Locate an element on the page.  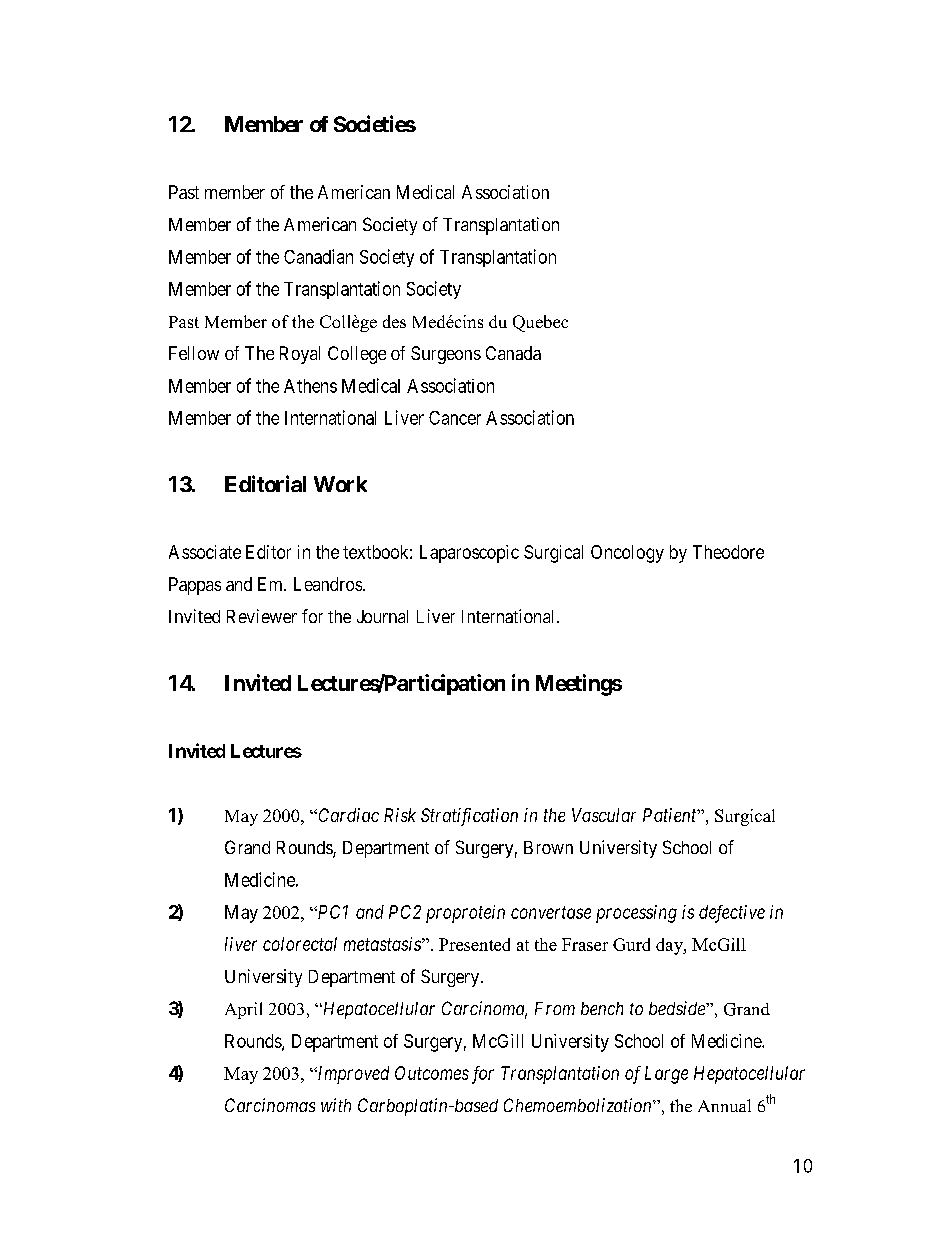
Reviewer is located at coordinates (262, 616).
